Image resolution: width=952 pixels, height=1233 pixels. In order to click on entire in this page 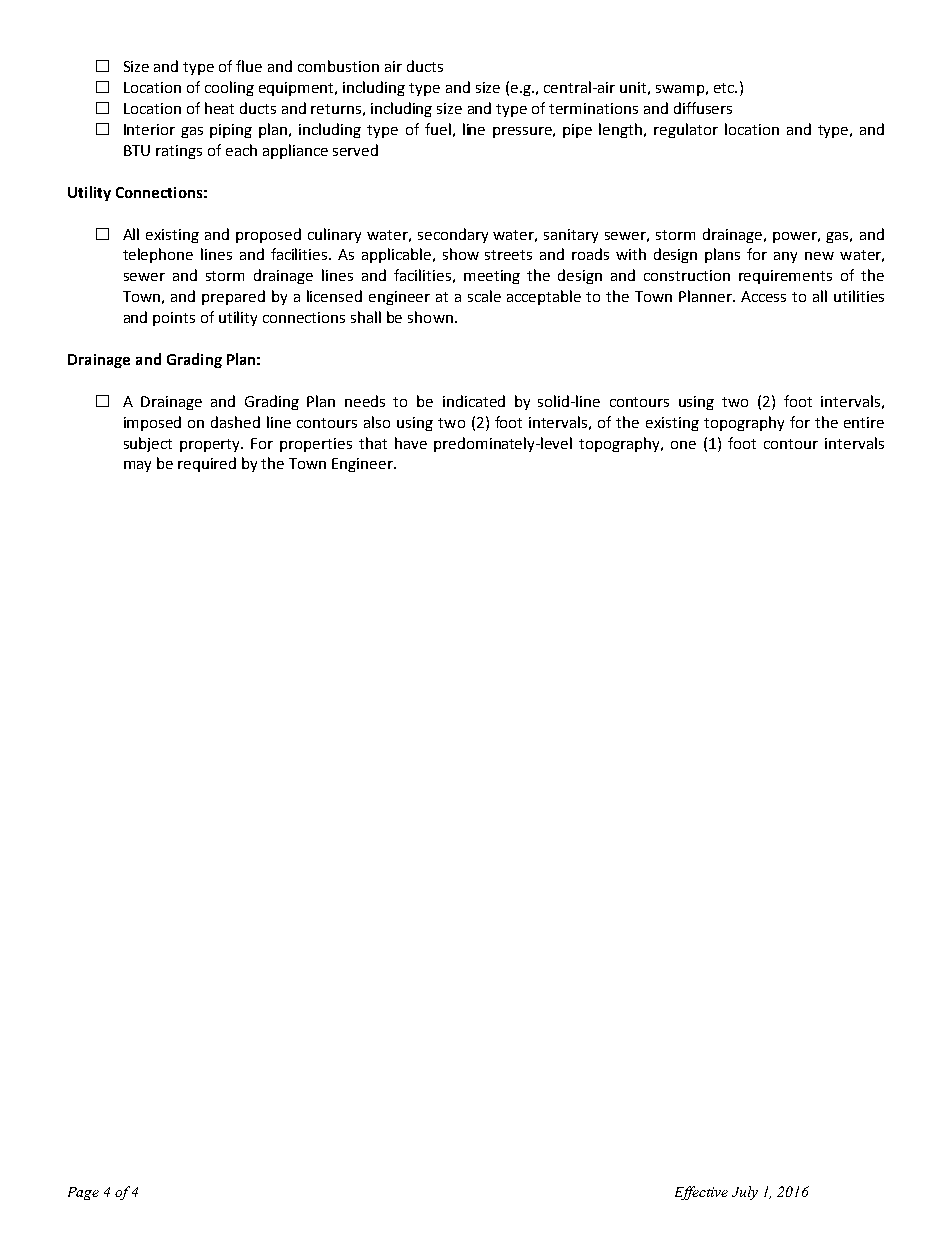, I will do `click(864, 422)`.
